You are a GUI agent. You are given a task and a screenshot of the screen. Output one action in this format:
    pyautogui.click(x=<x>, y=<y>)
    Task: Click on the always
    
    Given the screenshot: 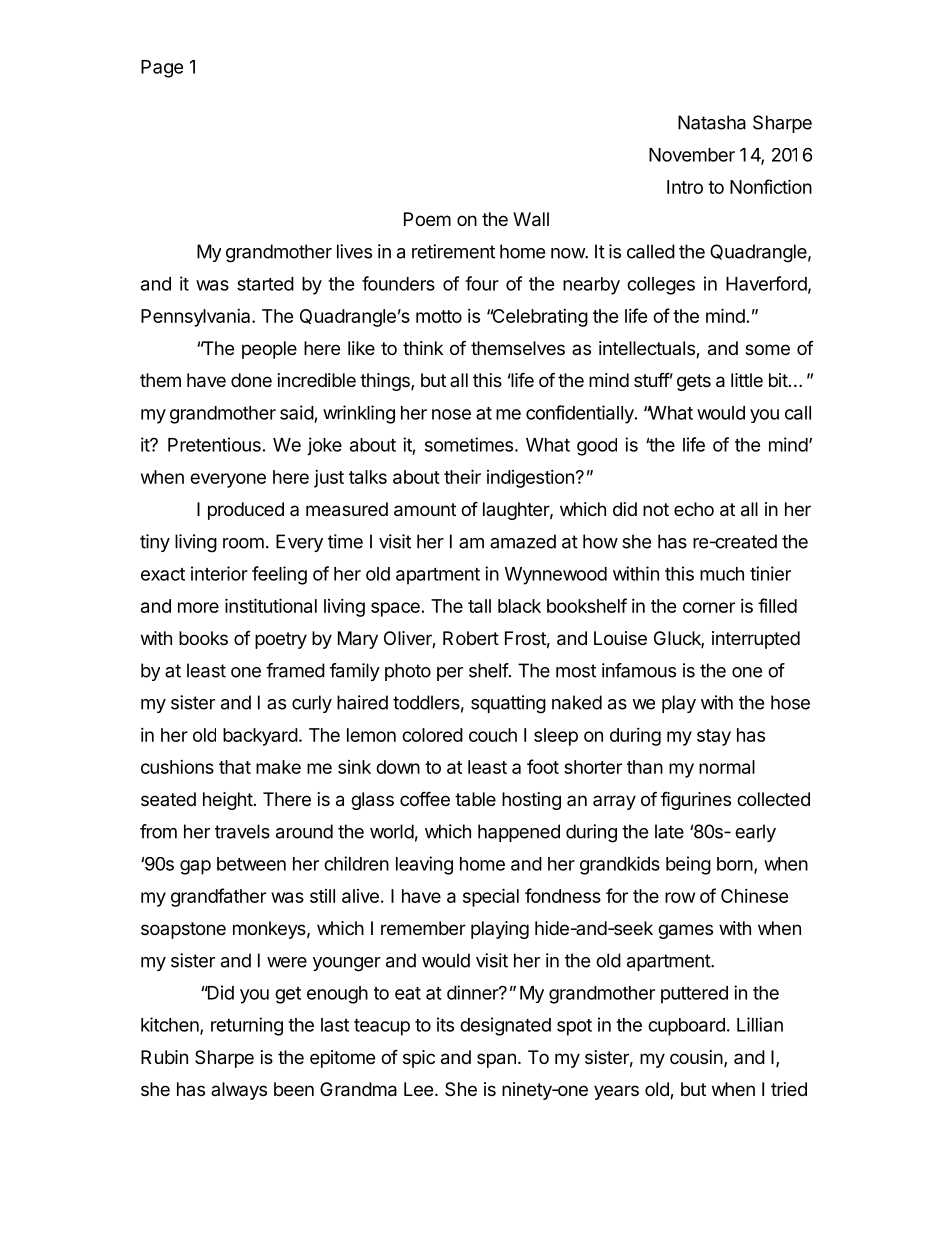 What is the action you would take?
    pyautogui.click(x=239, y=1091)
